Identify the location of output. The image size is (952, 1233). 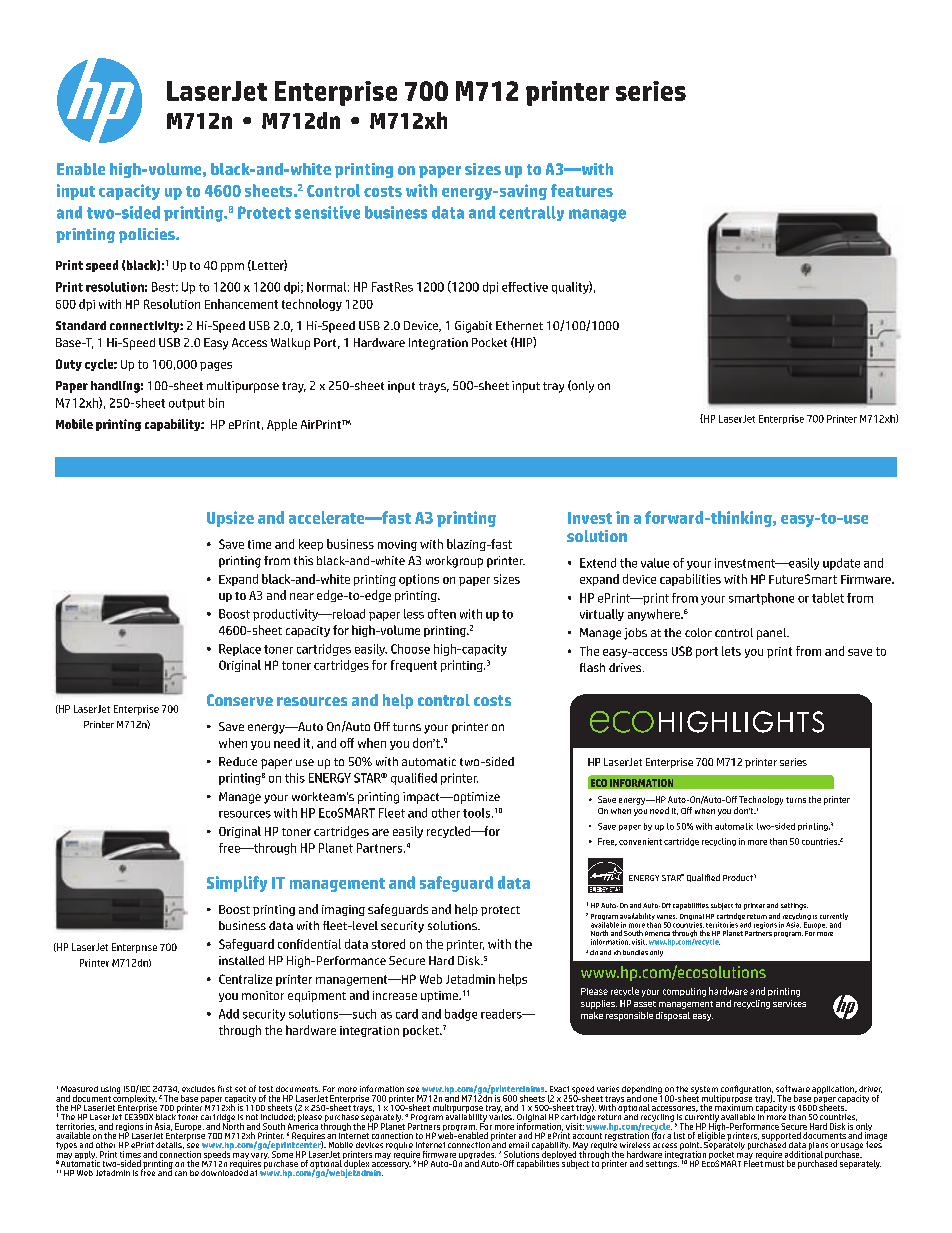
(187, 404).
